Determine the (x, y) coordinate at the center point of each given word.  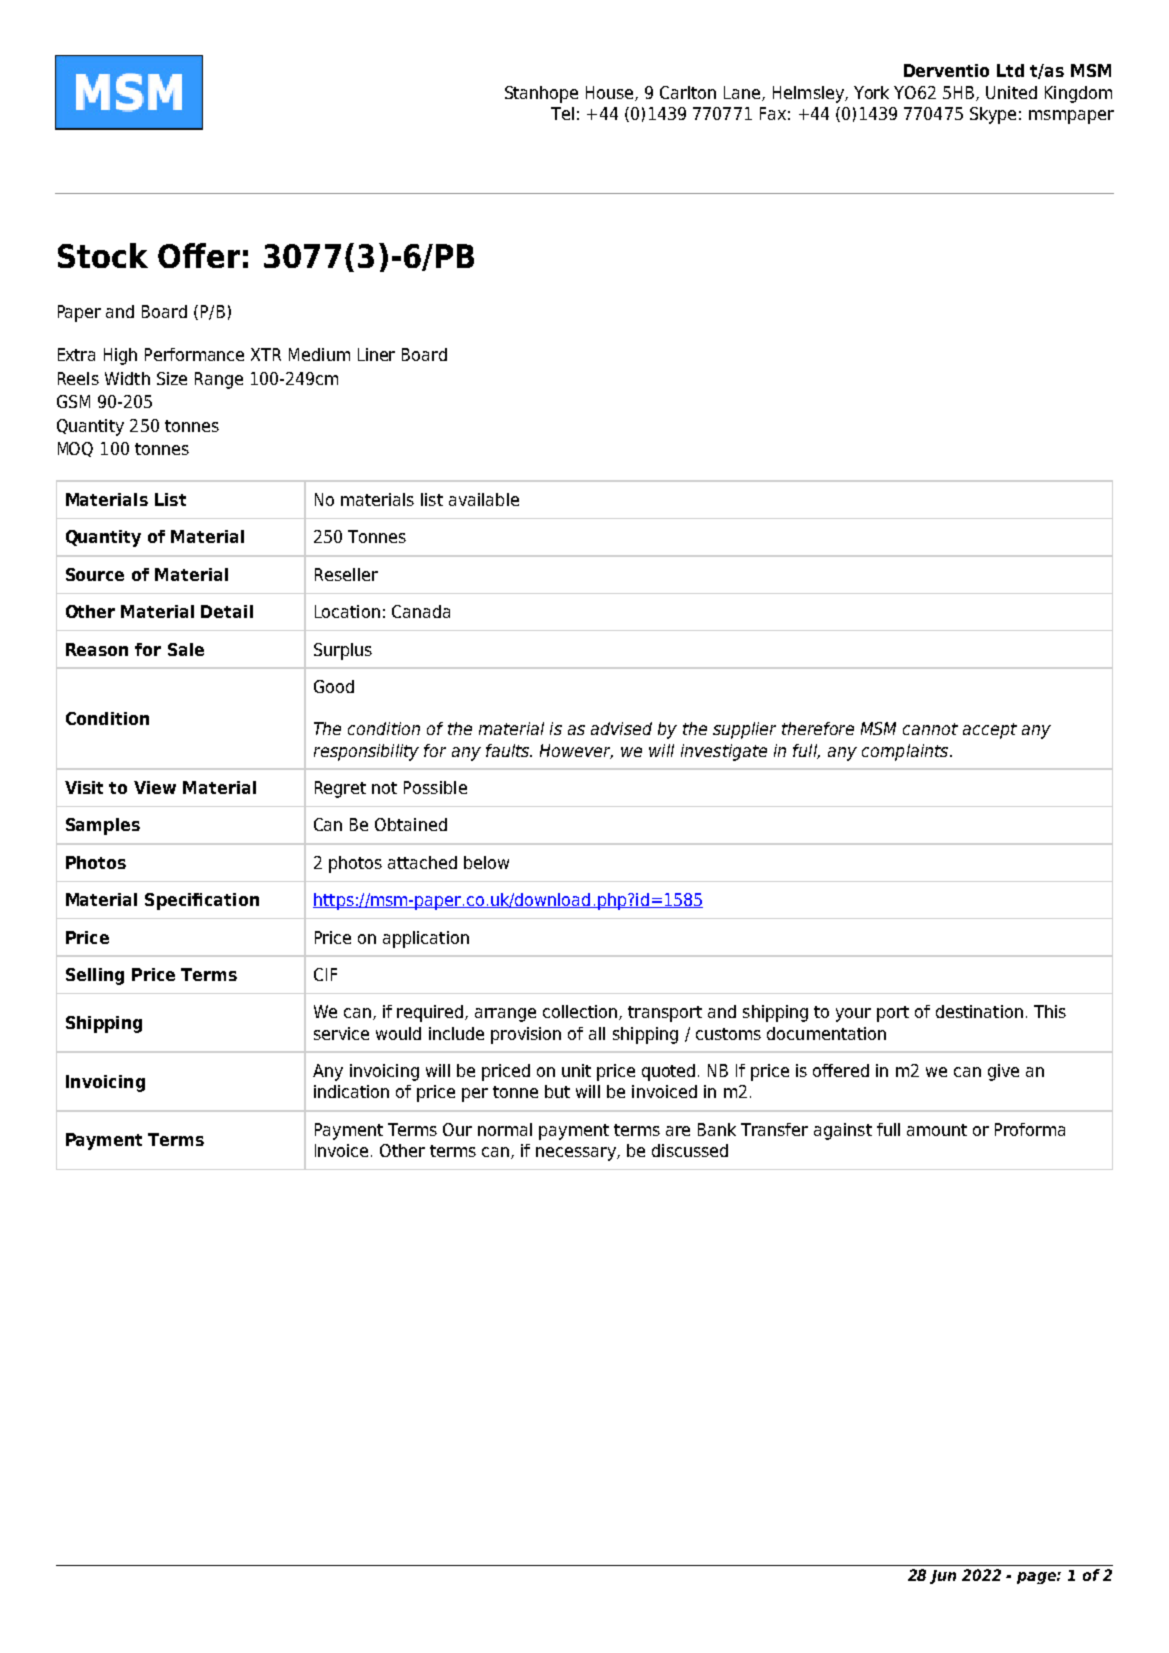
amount (937, 1130)
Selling (95, 976)
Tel (562, 113)
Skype (993, 115)
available (484, 499)
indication (351, 1091)
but (557, 1091)
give (1003, 1072)
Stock (103, 255)
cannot (930, 729)
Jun (943, 1577)
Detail (227, 611)
